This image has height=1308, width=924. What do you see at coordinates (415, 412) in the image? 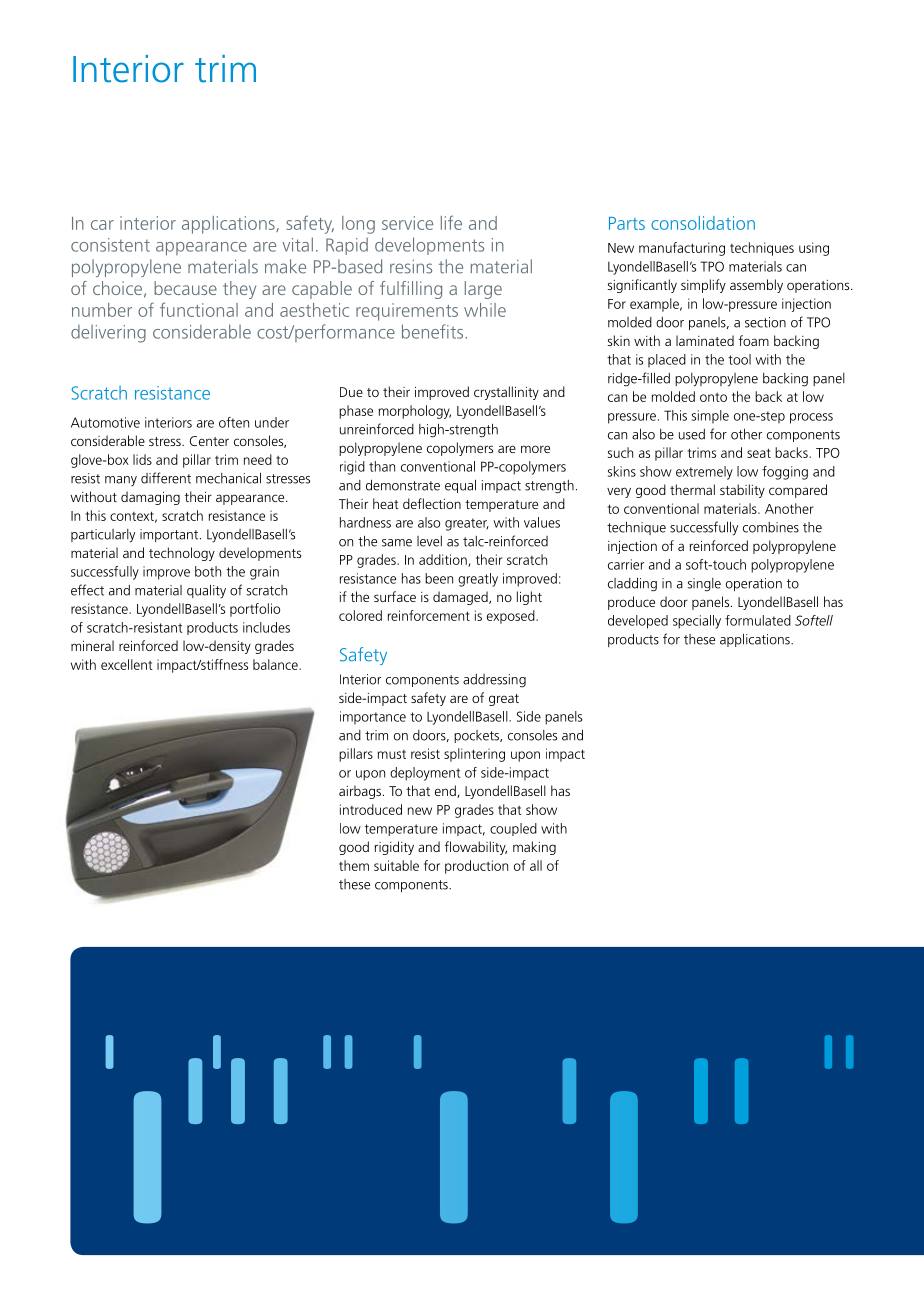
I see `morphology` at bounding box center [415, 412].
